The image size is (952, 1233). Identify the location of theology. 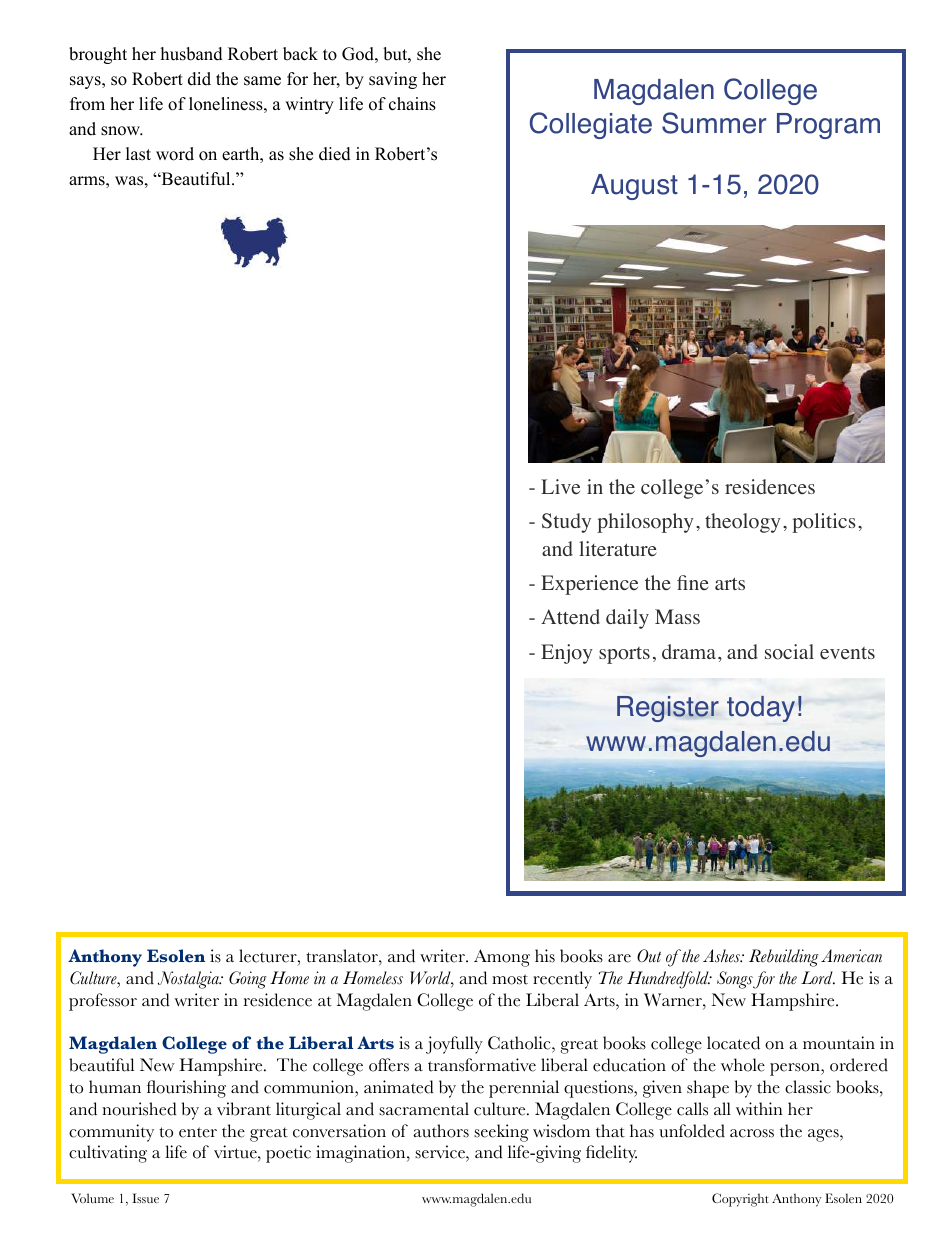
(743, 523).
